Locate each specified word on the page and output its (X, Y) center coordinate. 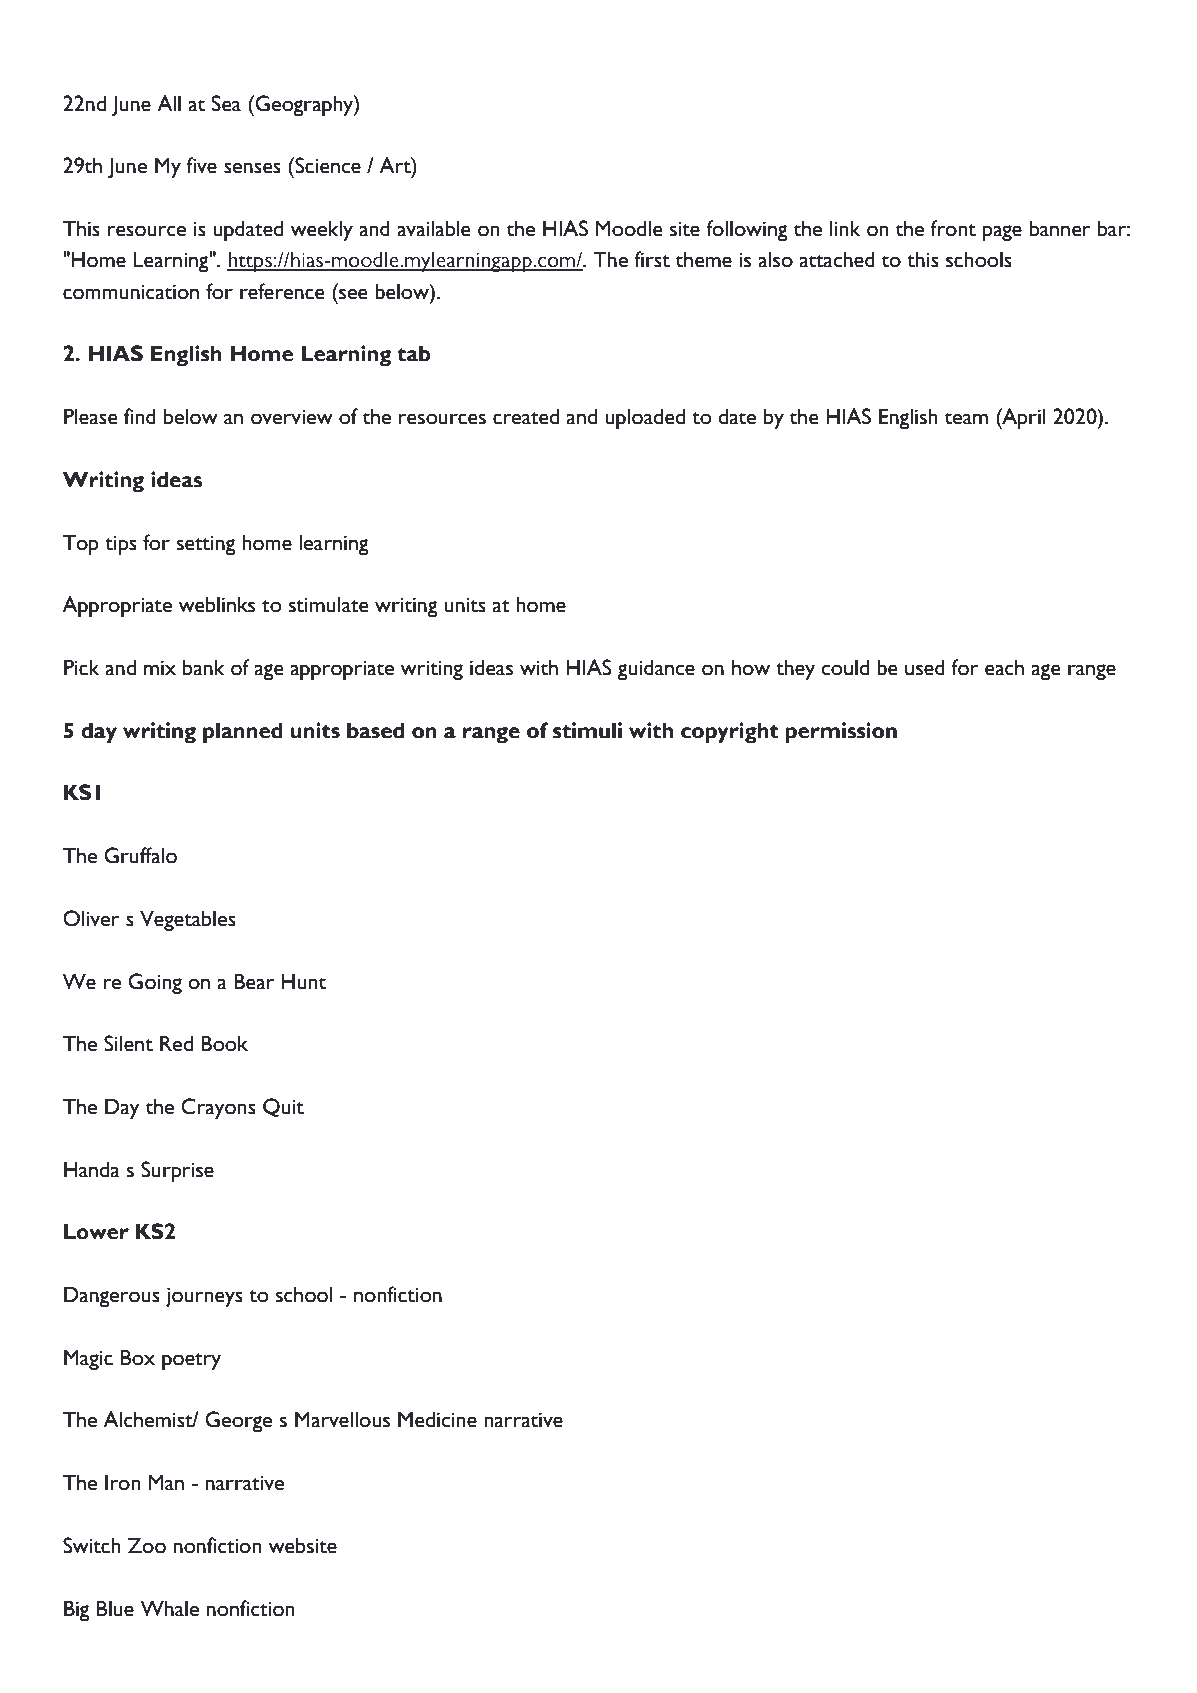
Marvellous (342, 1419)
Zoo (147, 1545)
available (434, 228)
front (953, 228)
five (201, 165)
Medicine (437, 1419)
